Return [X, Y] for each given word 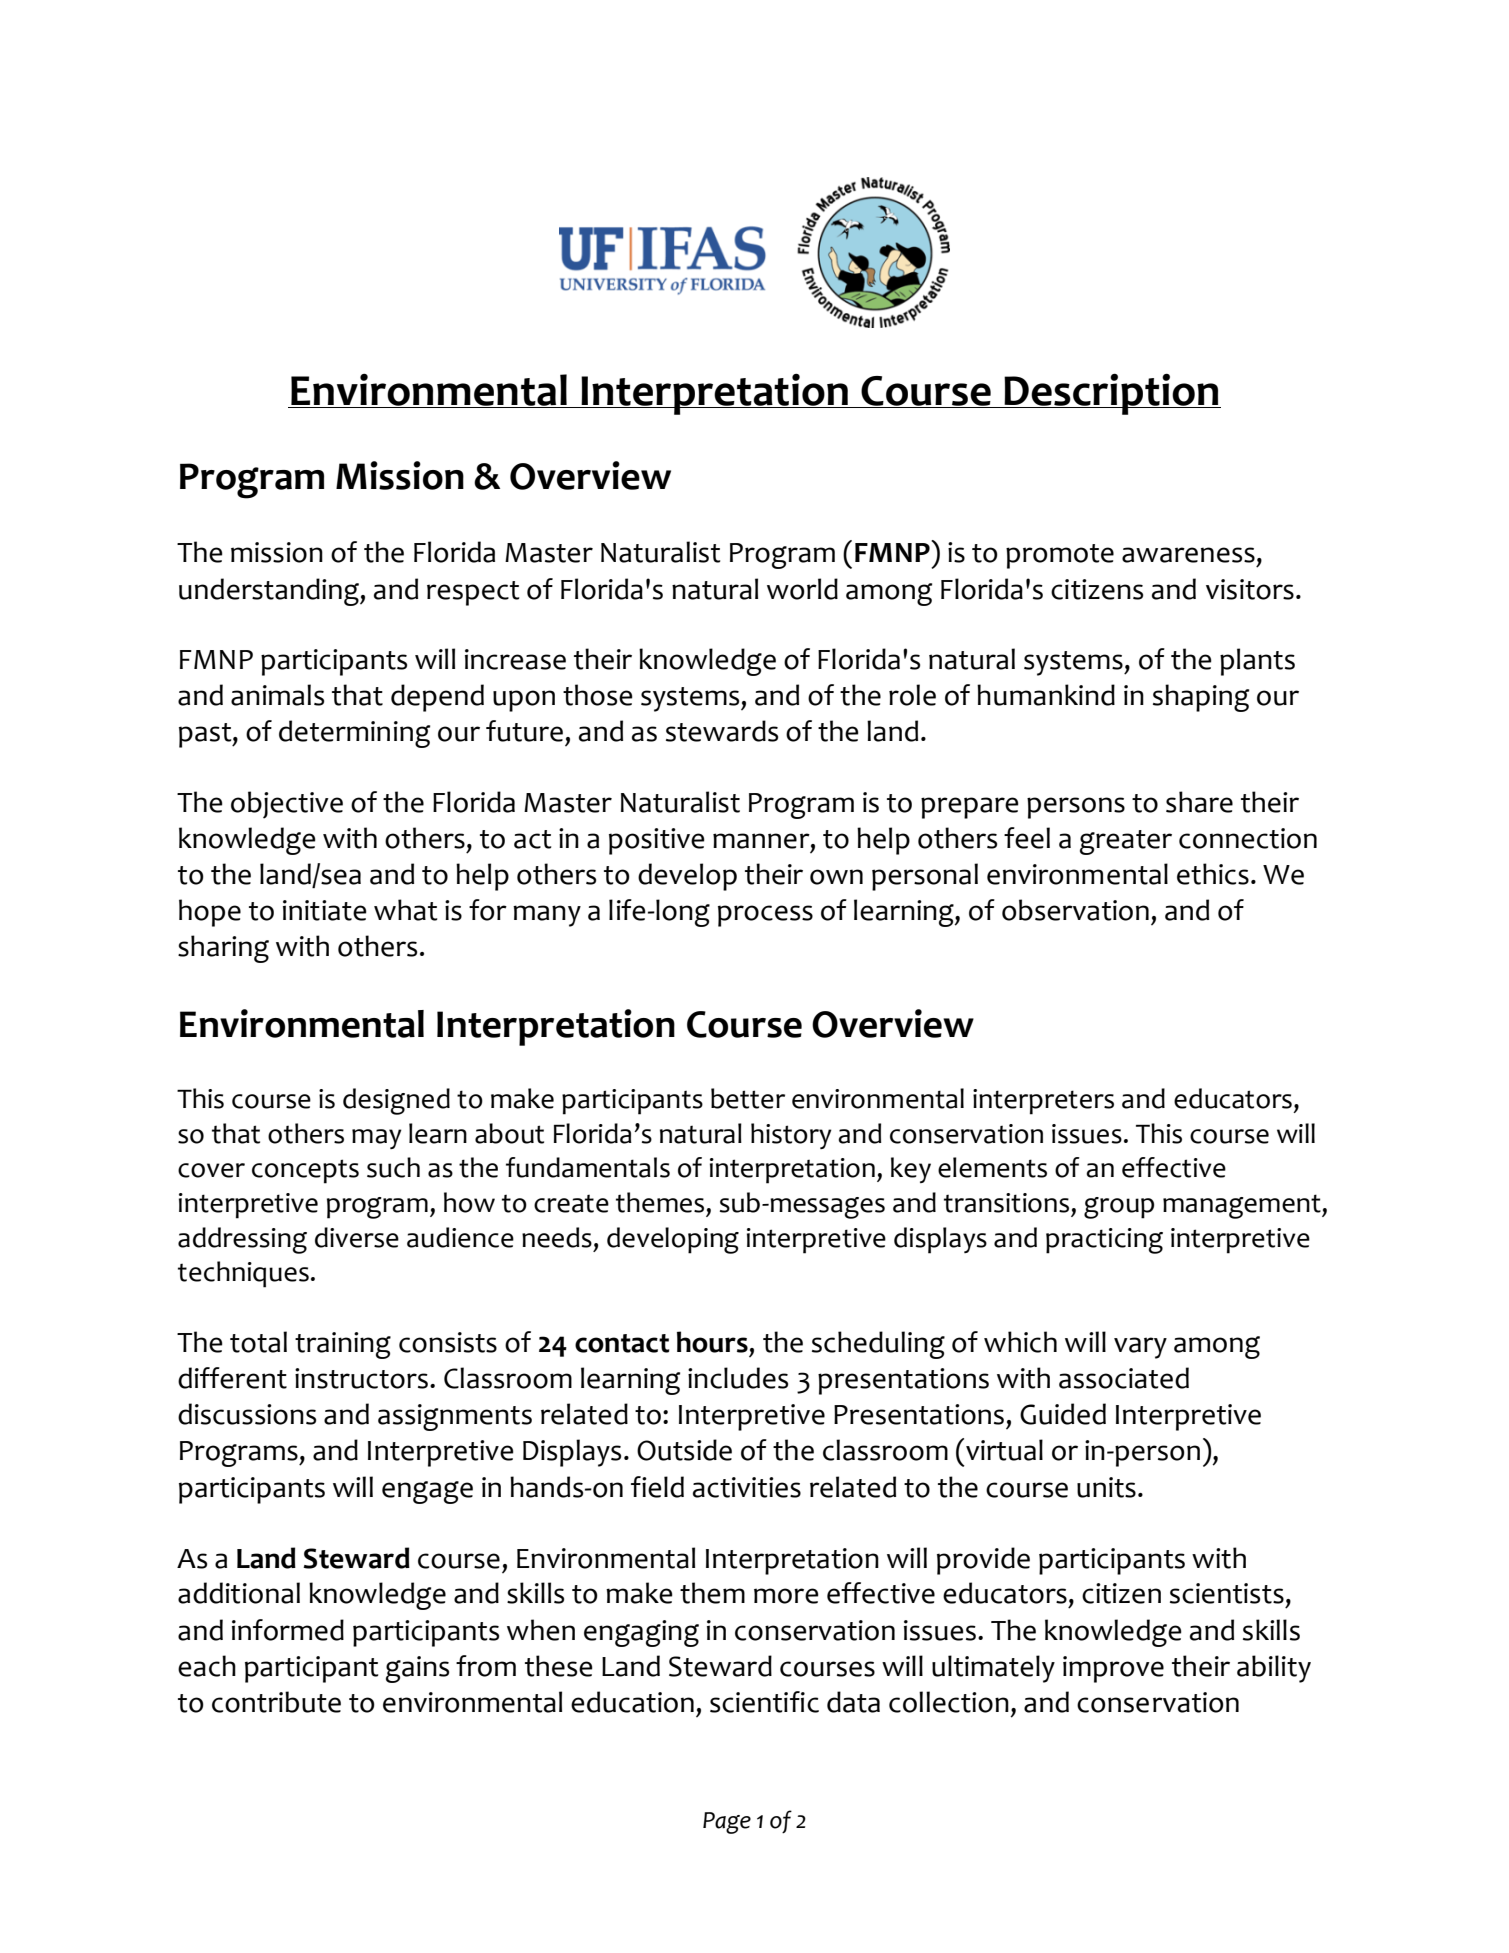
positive [657, 841]
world [802, 589]
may [377, 1139]
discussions [247, 1414]
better [748, 1098]
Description [1112, 394]
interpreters [1043, 1102]
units [1106, 1487]
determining [354, 734]
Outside [684, 1450]
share [1199, 802]
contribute [276, 1702]
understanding [270, 592]
